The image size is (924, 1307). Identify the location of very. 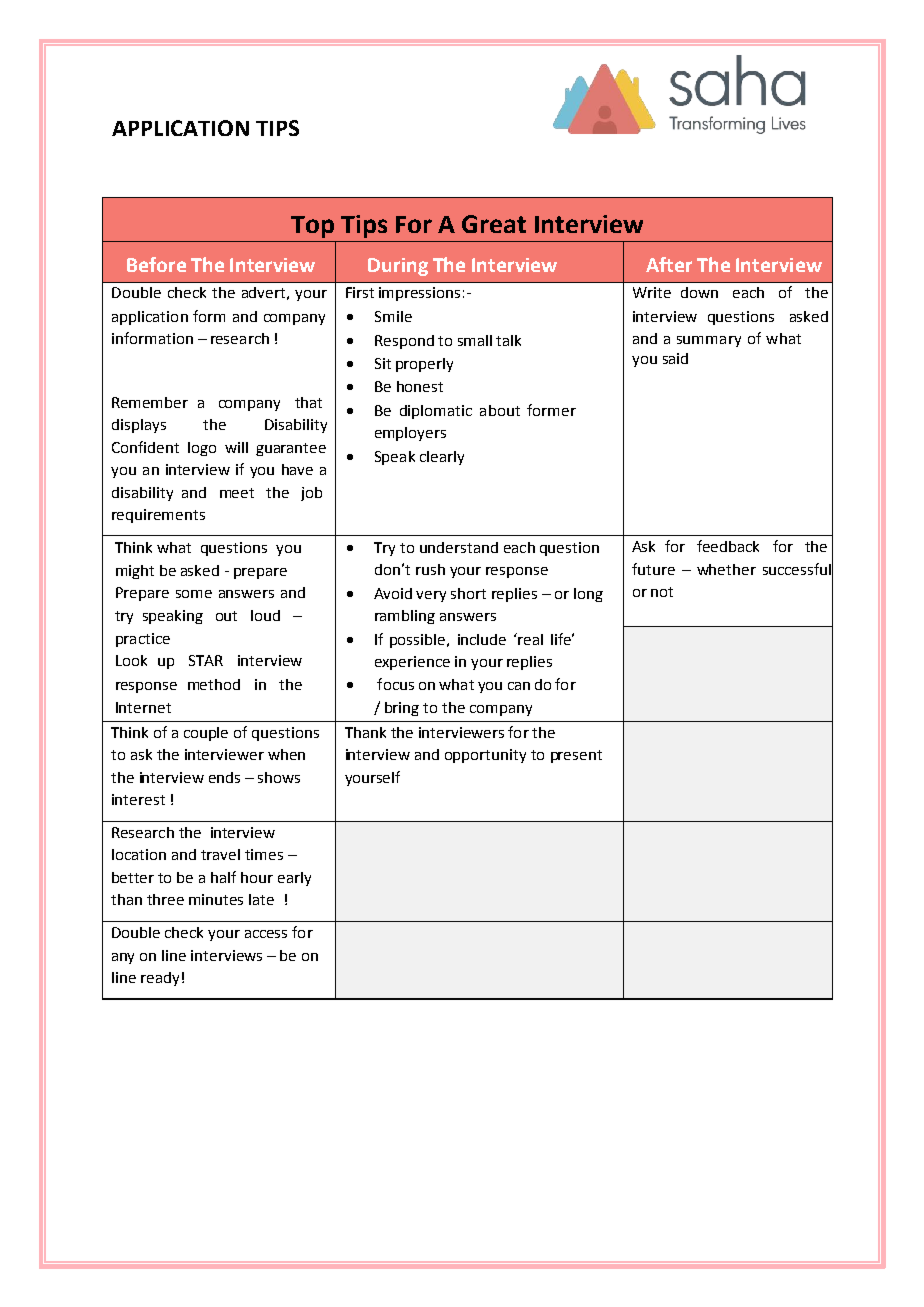
(431, 596).
